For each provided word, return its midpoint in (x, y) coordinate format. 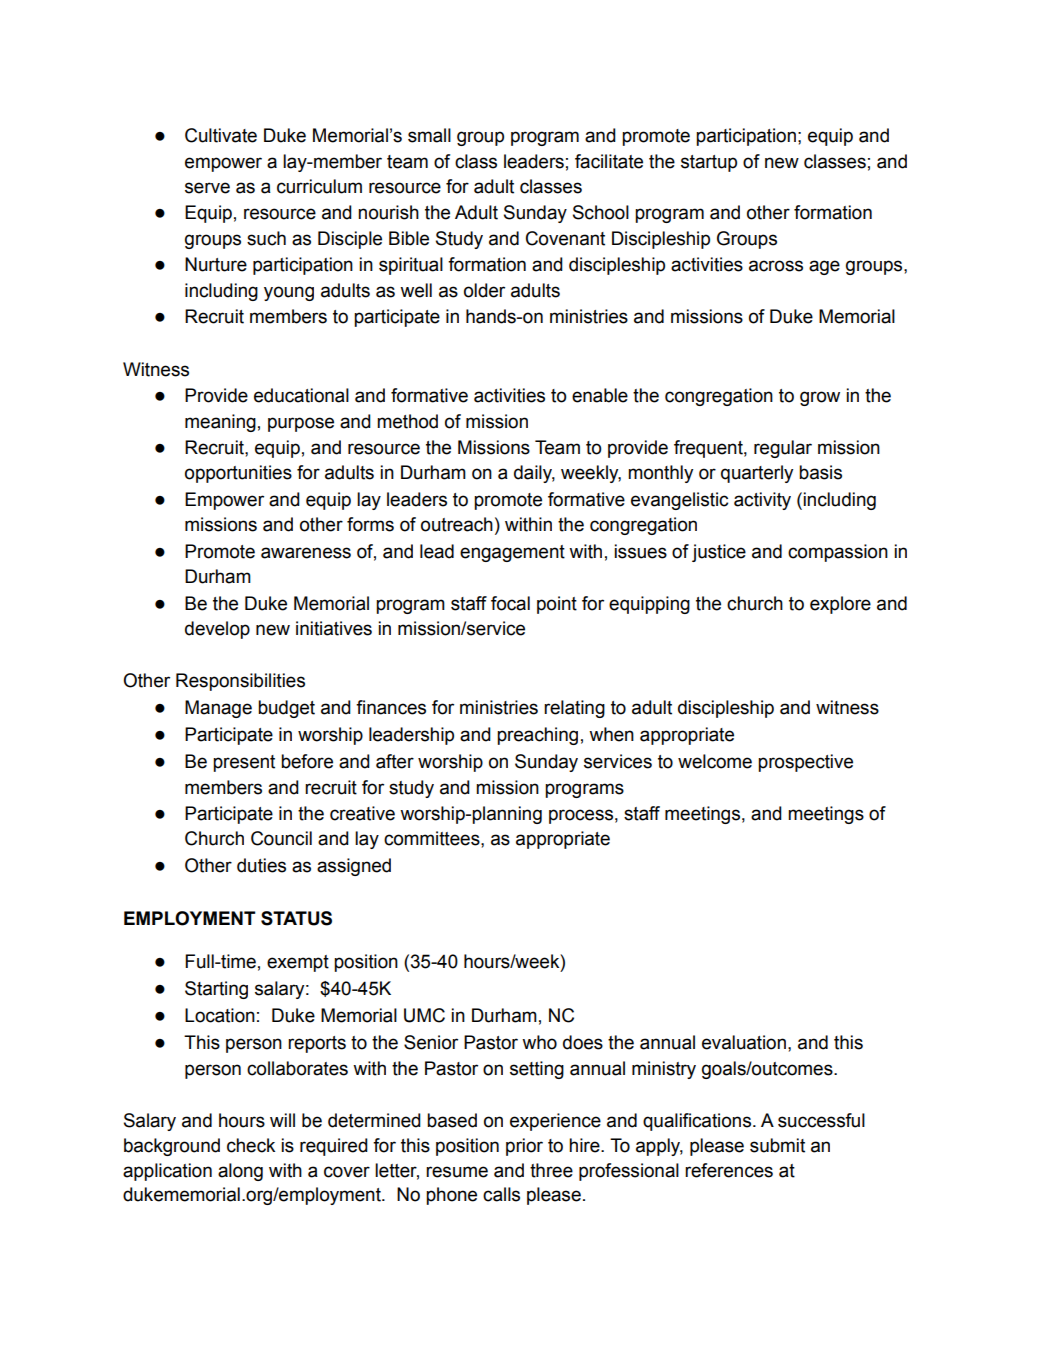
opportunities (238, 474)
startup (709, 163)
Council (281, 838)
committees (433, 838)
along (240, 1172)
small (429, 135)
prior (524, 1147)
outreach (457, 524)
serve (207, 188)
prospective (805, 763)
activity (762, 501)
